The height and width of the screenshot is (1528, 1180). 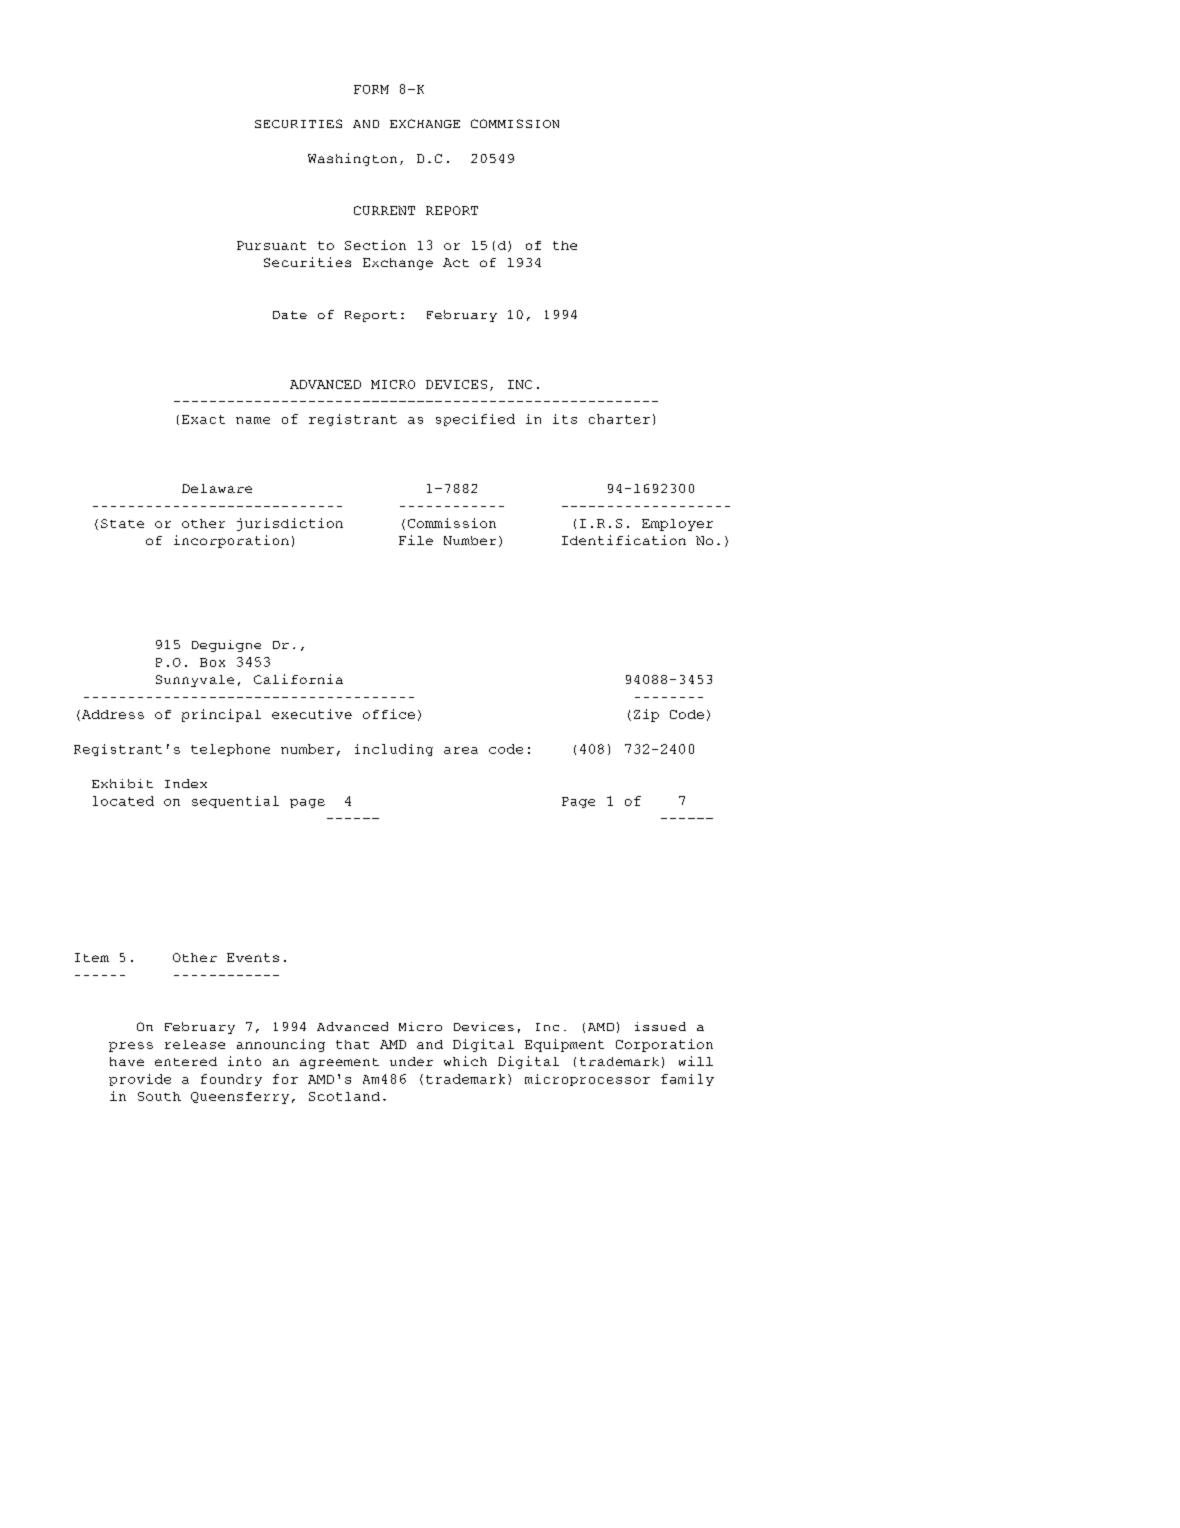 What do you see at coordinates (384, 210) in the screenshot?
I see `CURRENT` at bounding box center [384, 210].
